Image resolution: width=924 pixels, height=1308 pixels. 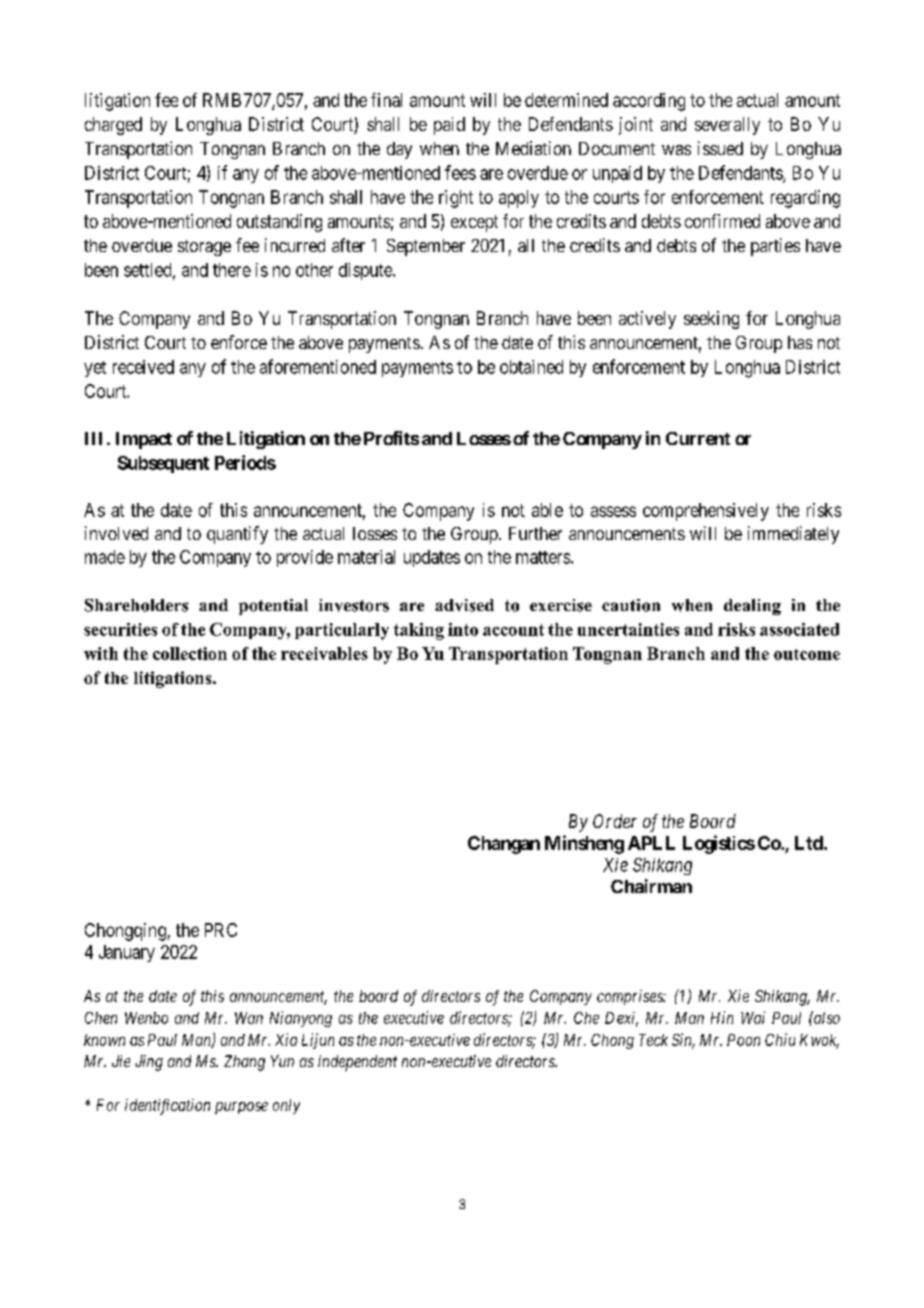 What do you see at coordinates (113, 126) in the screenshot?
I see `charged` at bounding box center [113, 126].
